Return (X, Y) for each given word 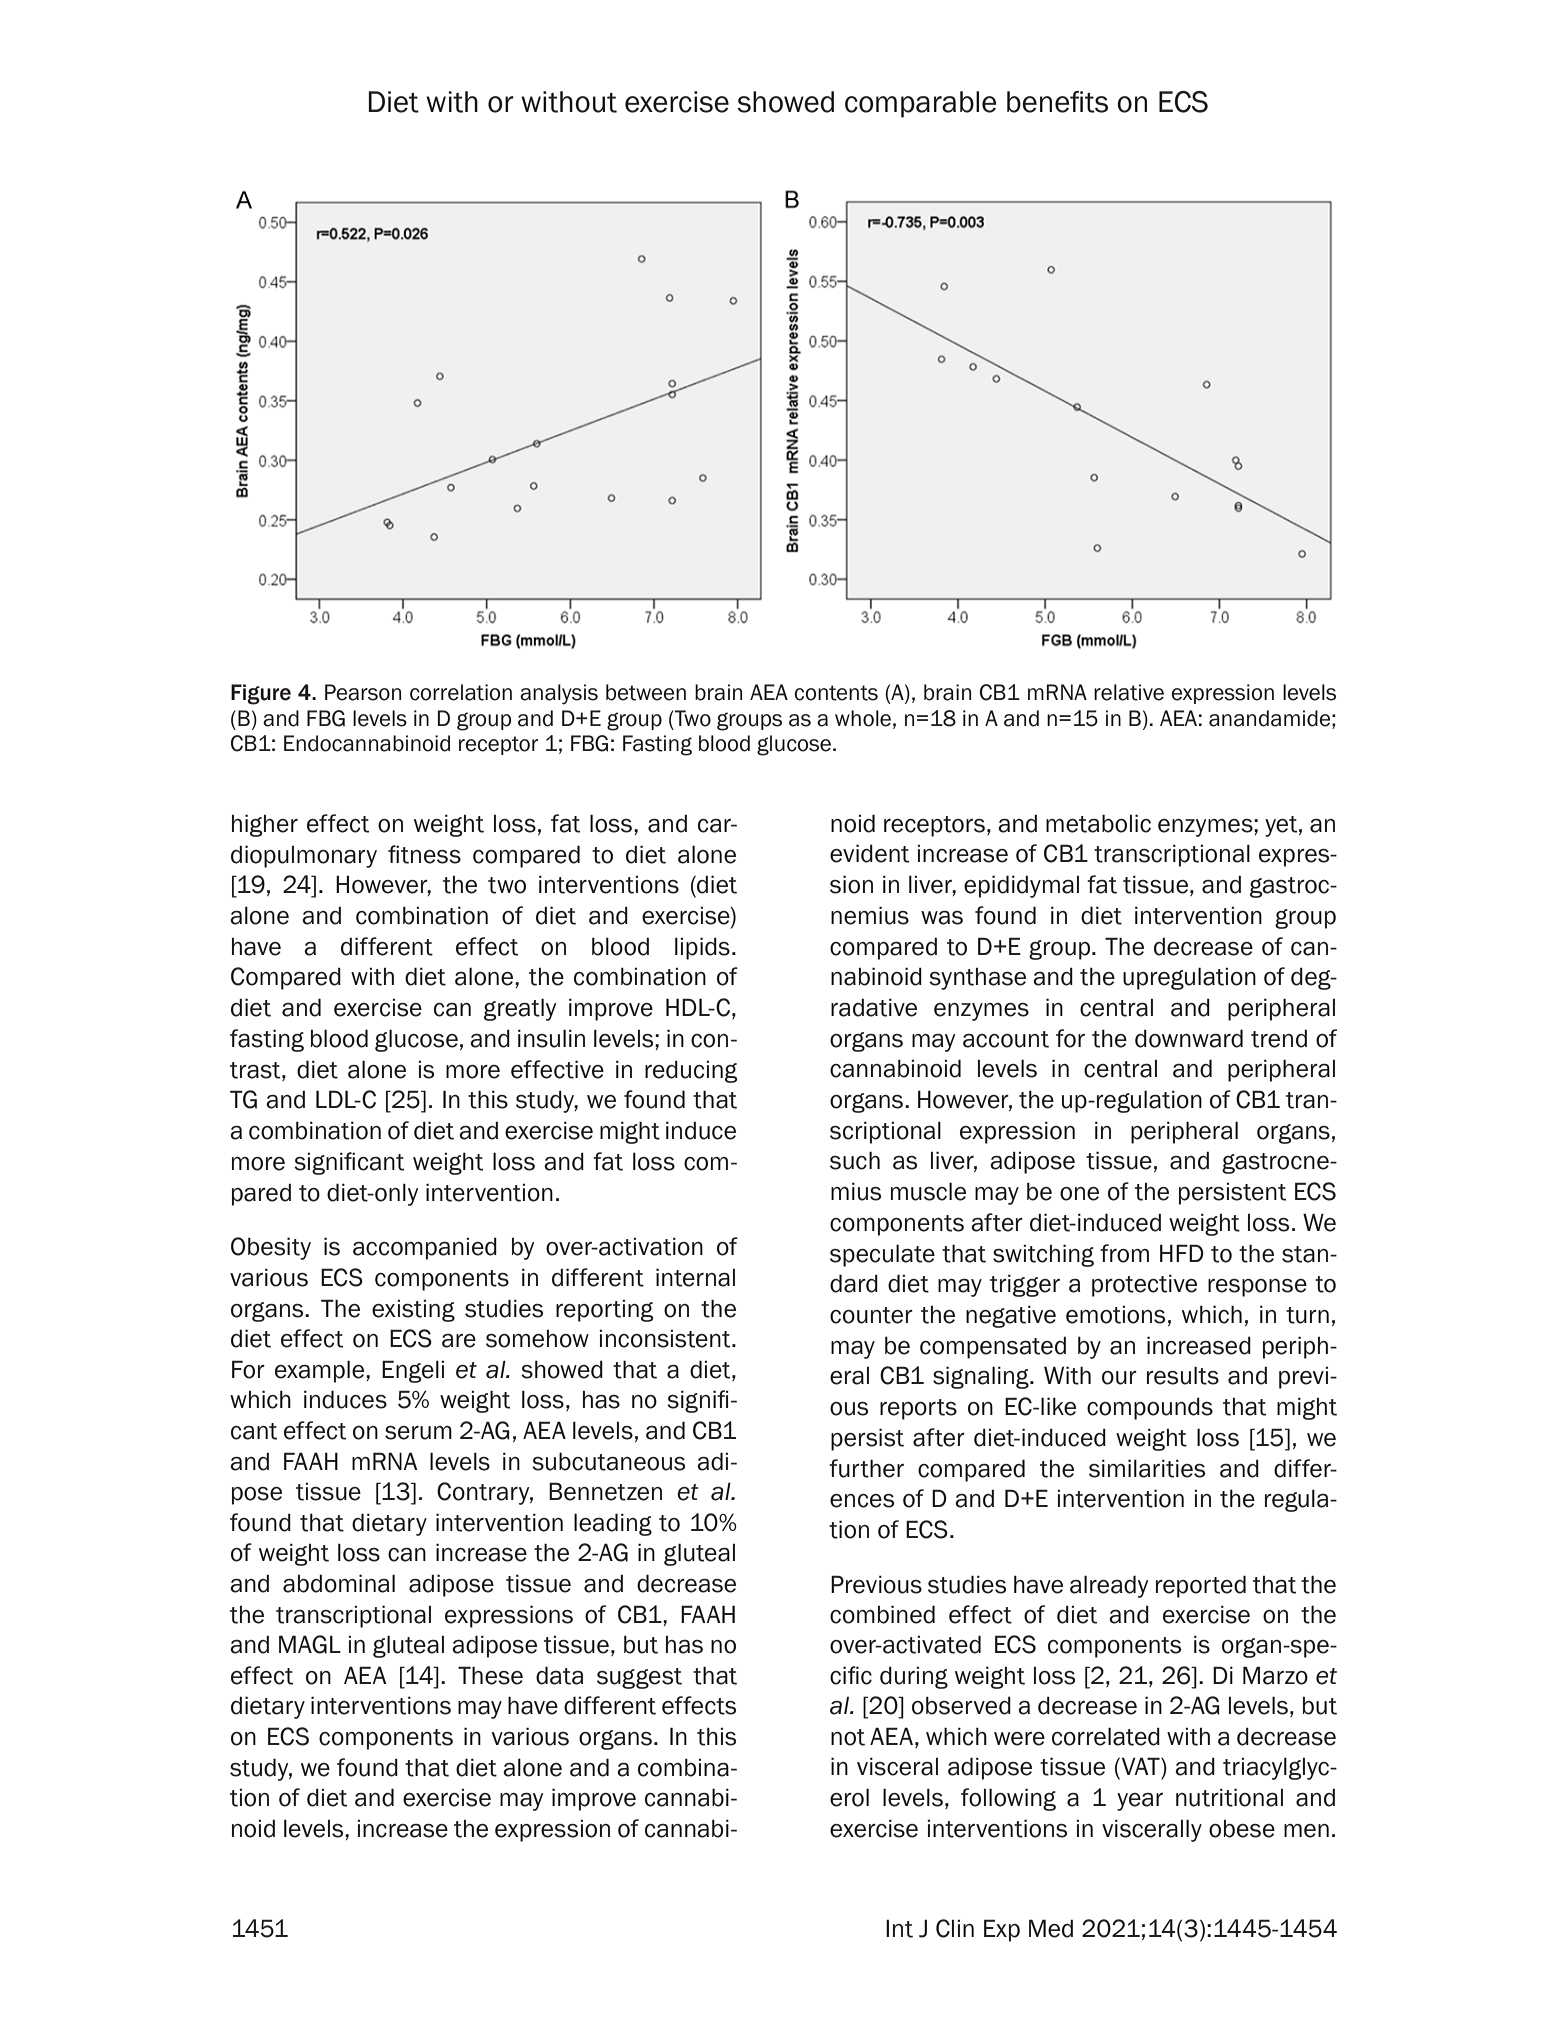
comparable (920, 104)
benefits (1057, 102)
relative (1129, 692)
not (848, 1737)
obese (1242, 1829)
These (490, 1675)
